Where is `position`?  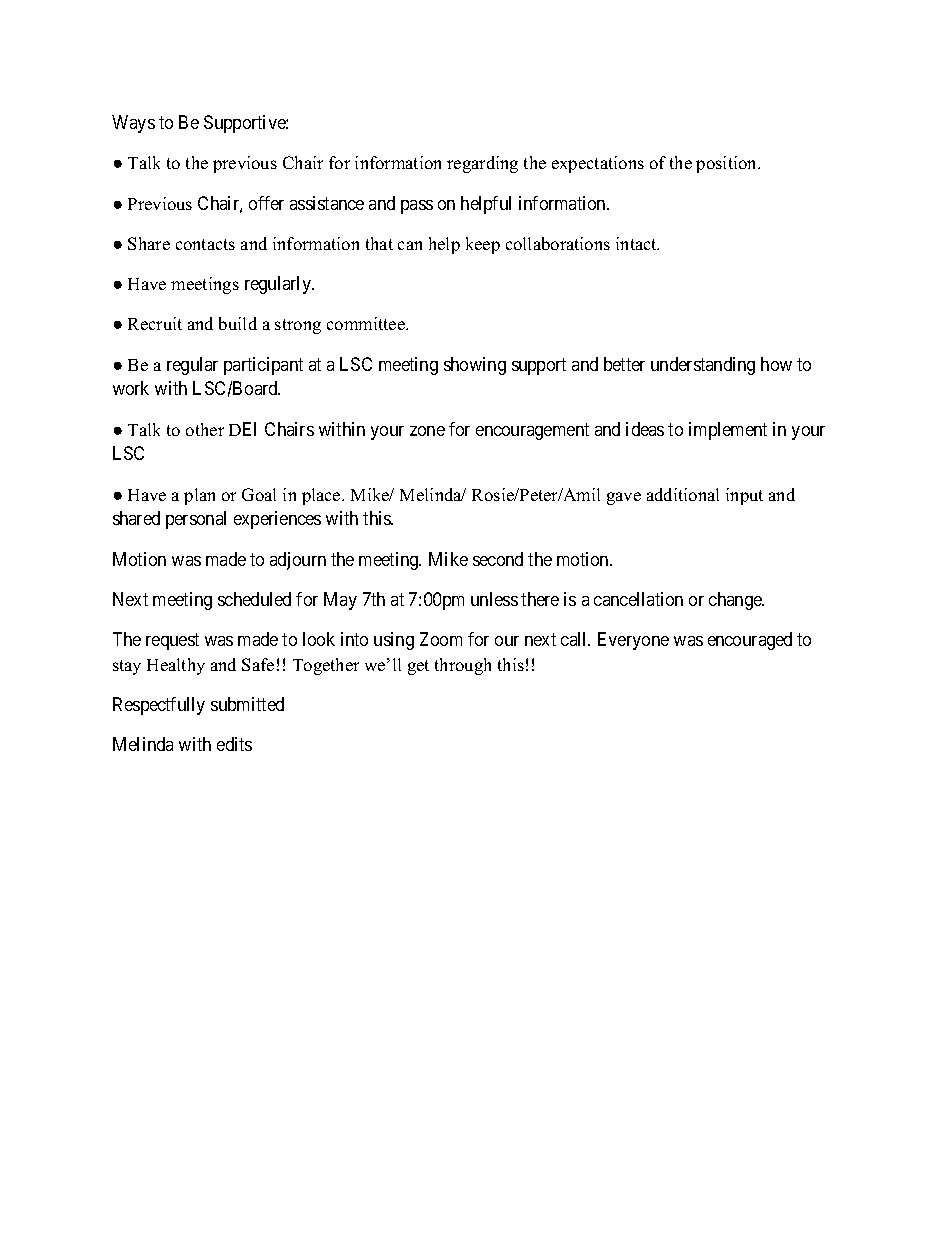
position is located at coordinates (728, 164).
